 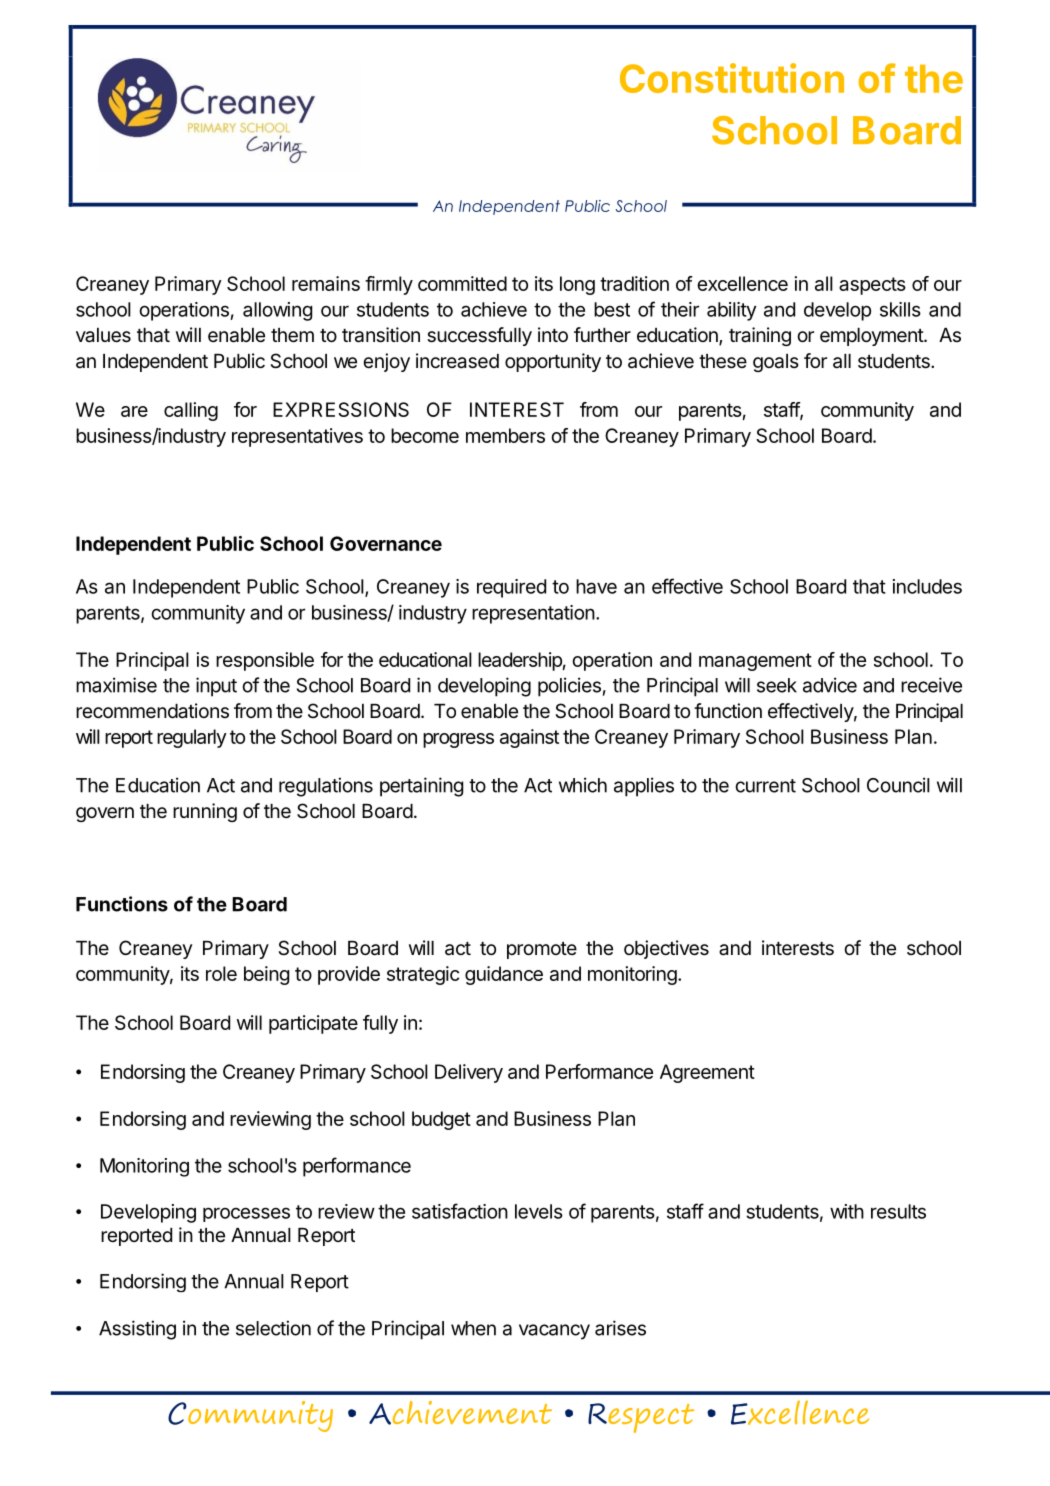 I want to click on vacancy, so click(x=554, y=1332).
